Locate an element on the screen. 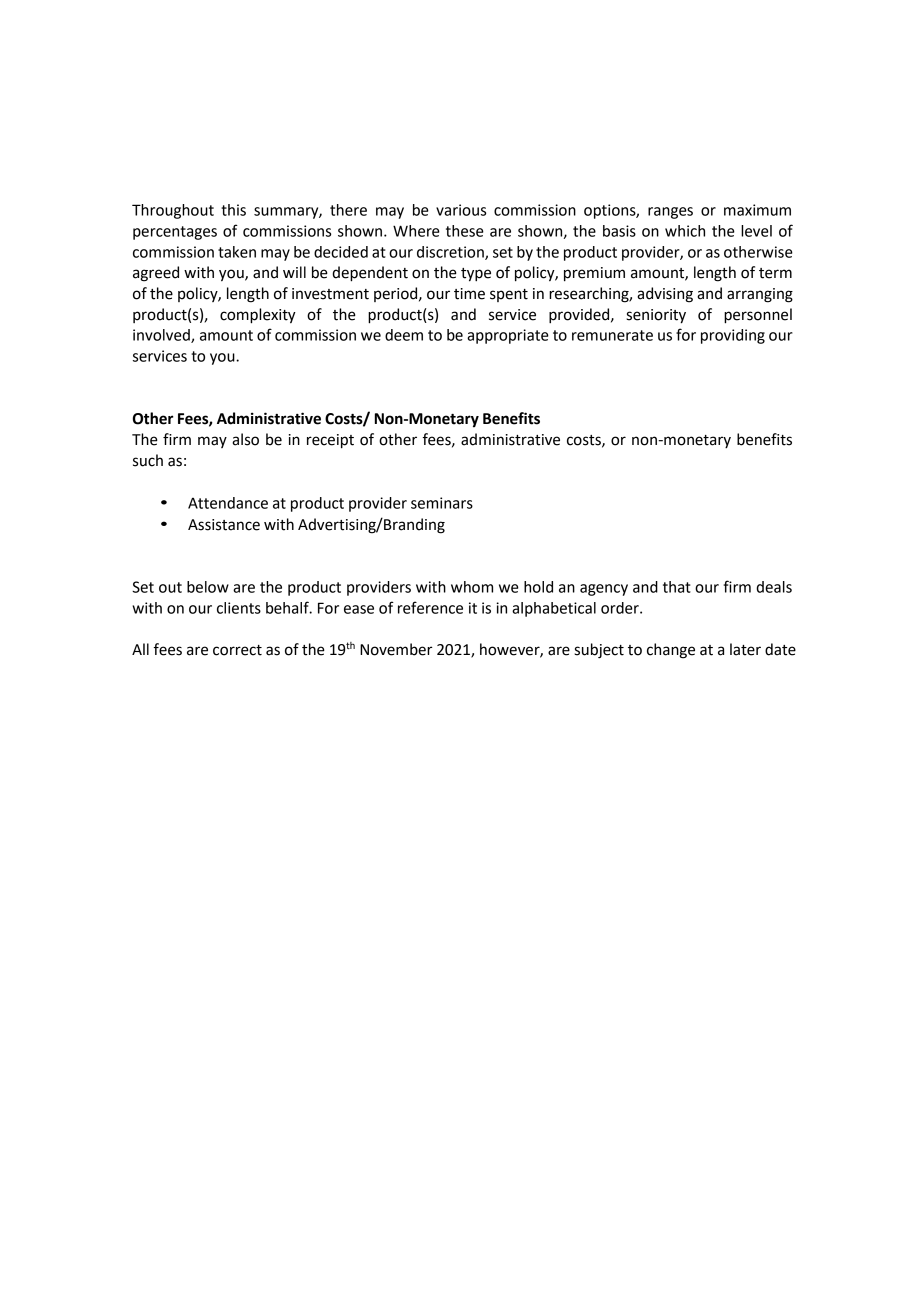 This screenshot has height=1307, width=924. which is located at coordinates (685, 231).
